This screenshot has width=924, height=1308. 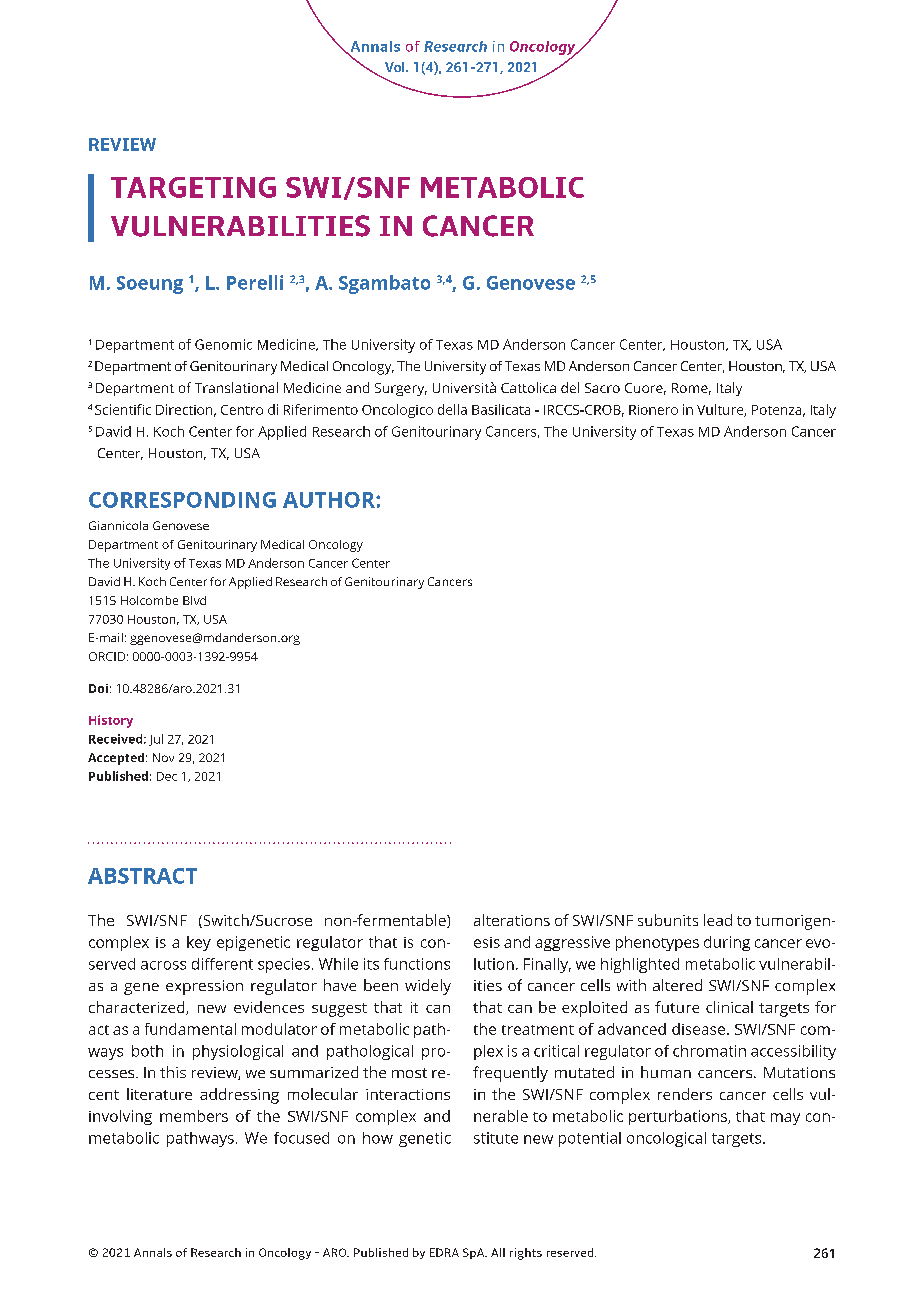 I want to click on Translational, so click(x=236, y=387).
